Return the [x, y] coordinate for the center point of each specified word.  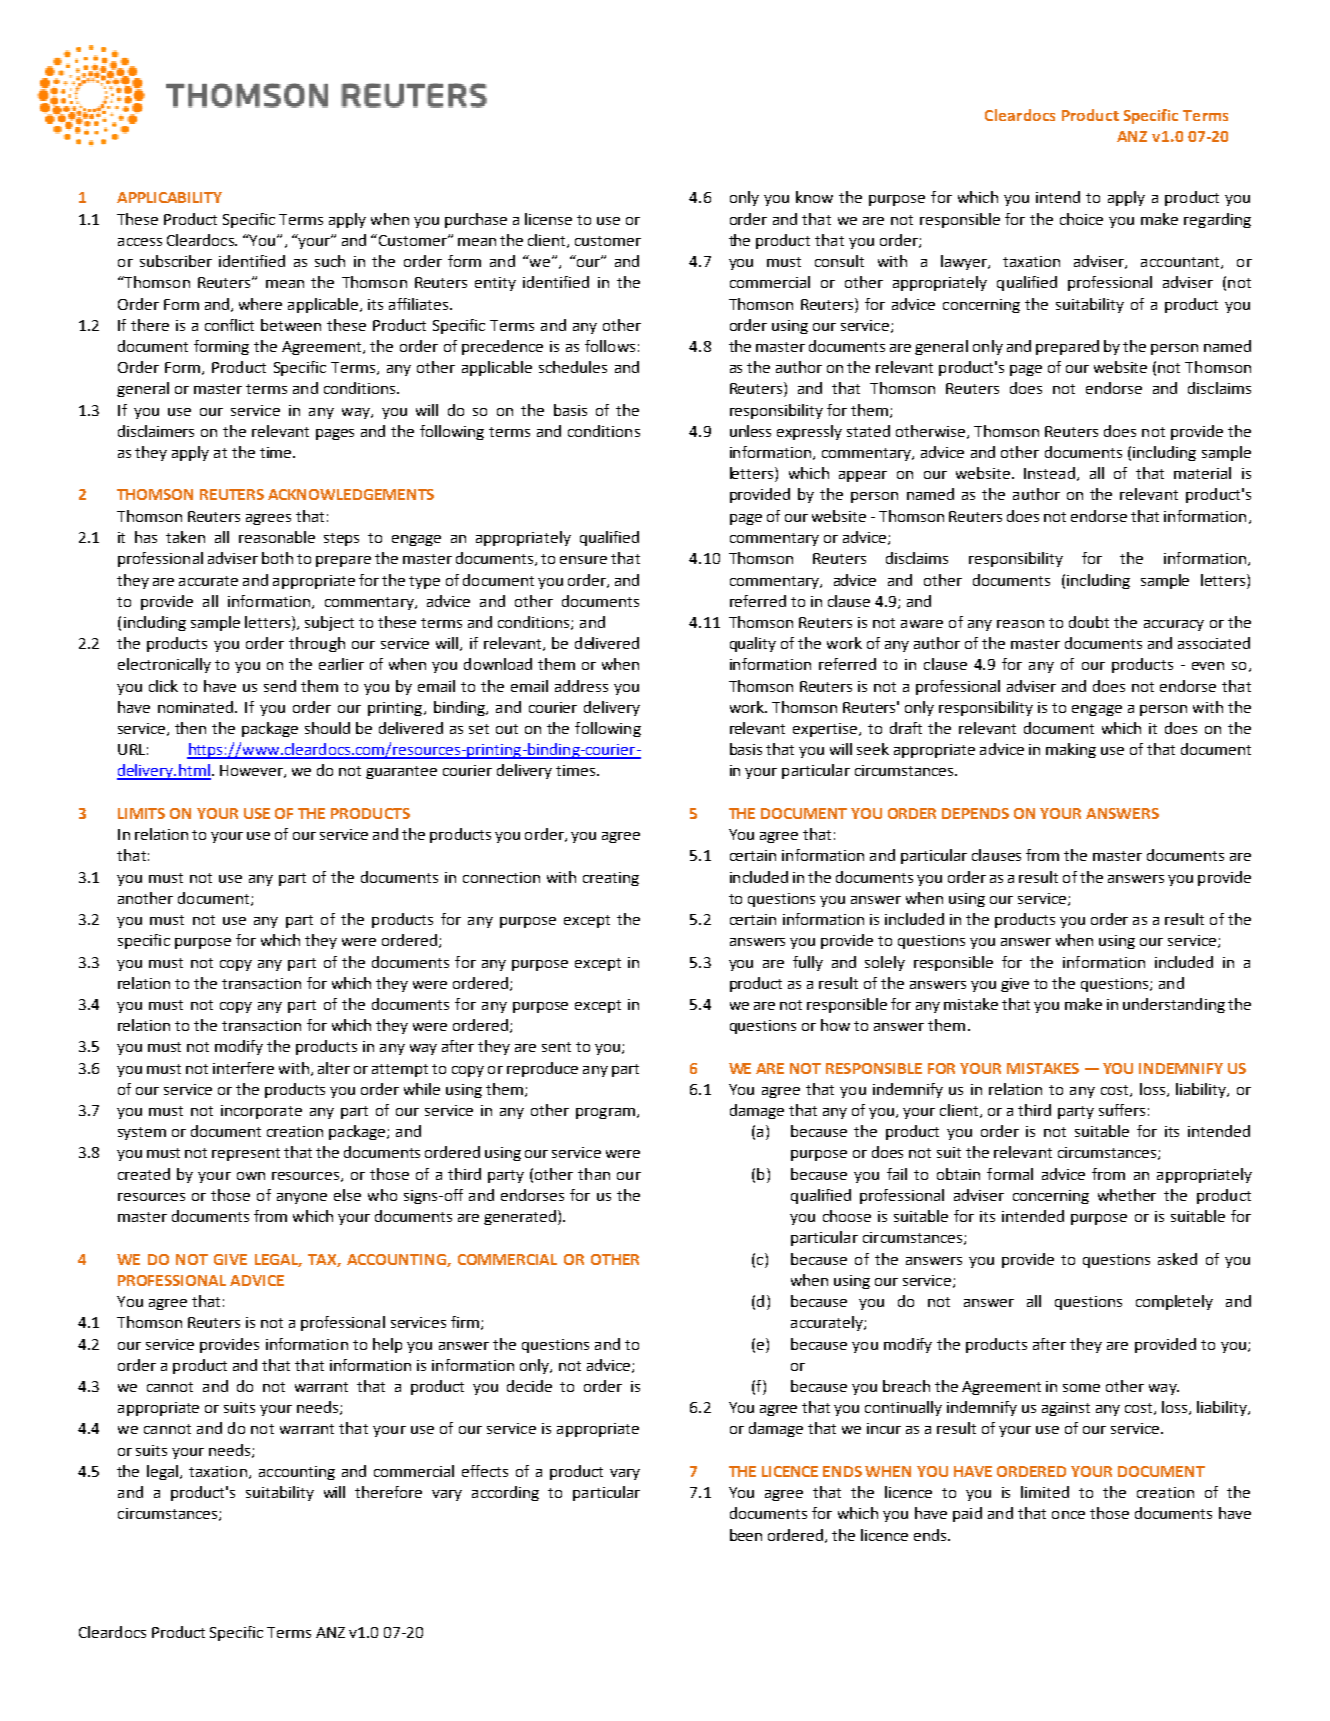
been [746, 1535]
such [330, 261]
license [548, 219]
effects [485, 1471]
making [1071, 750]
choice [1081, 219]
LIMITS [141, 813]
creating [611, 879]
